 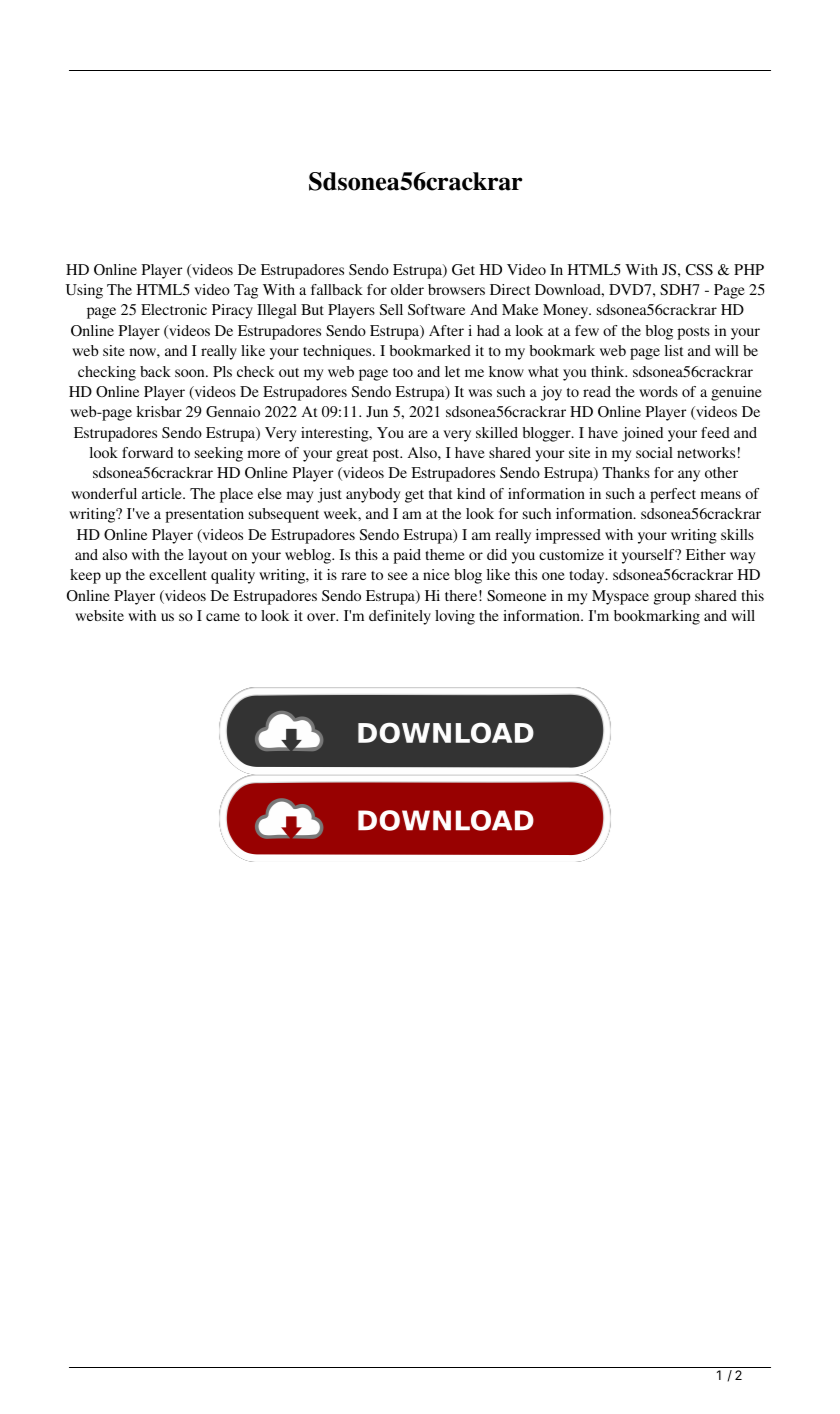 I want to click on definitely, so click(x=400, y=617).
